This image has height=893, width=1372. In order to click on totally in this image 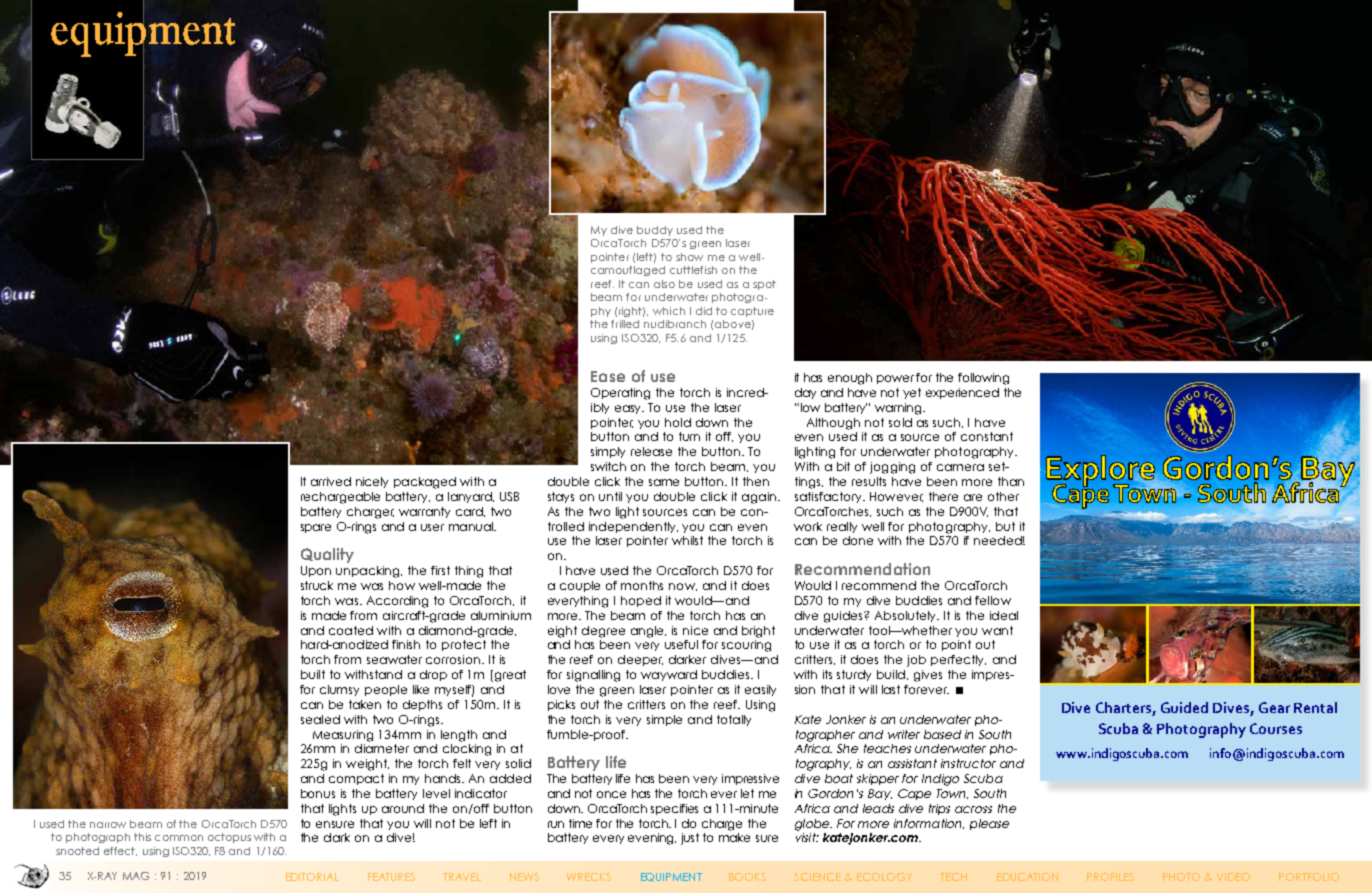, I will do `click(734, 720)`.
